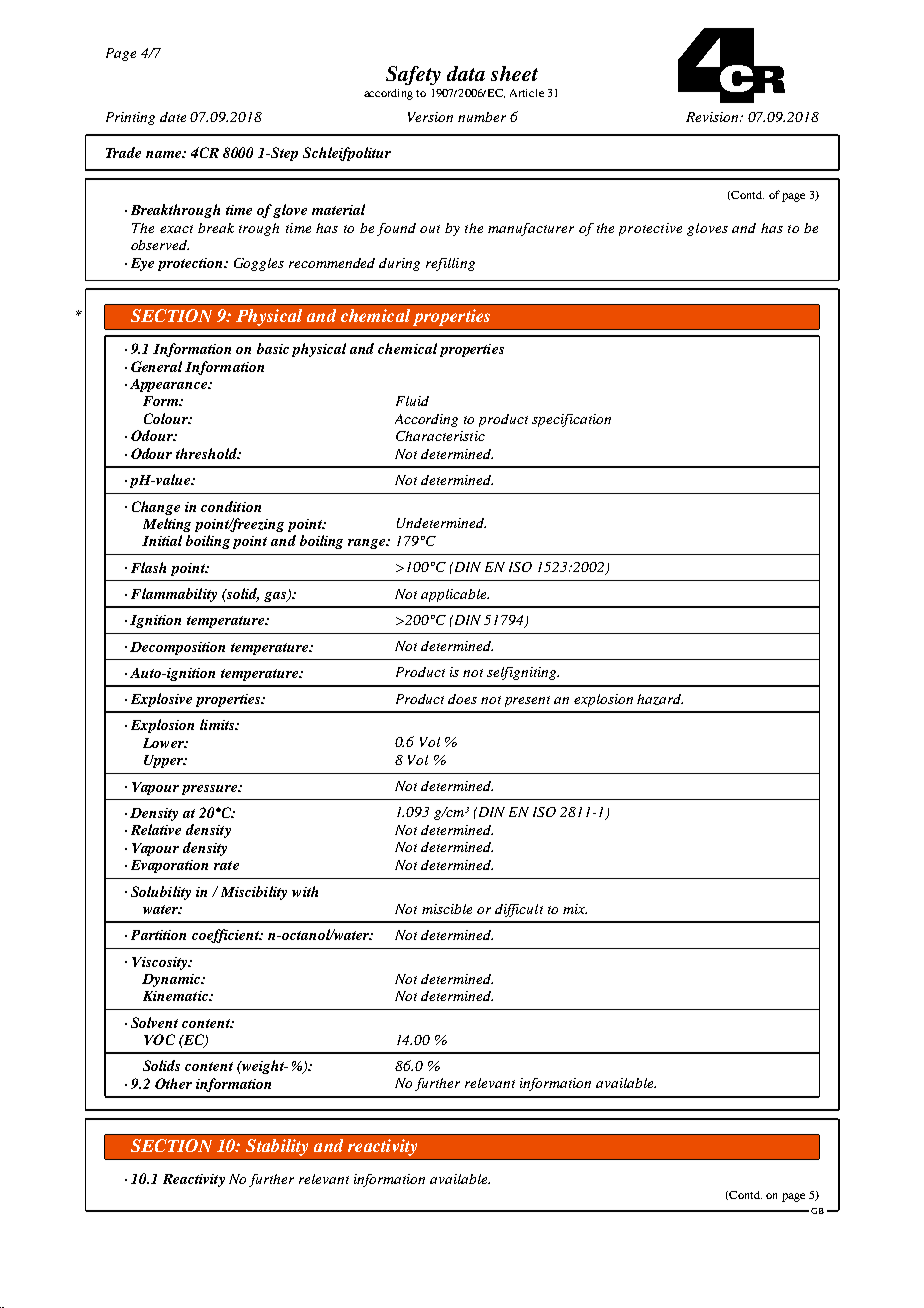  What do you see at coordinates (174, 595) in the screenshot?
I see `Flammability` at bounding box center [174, 595].
